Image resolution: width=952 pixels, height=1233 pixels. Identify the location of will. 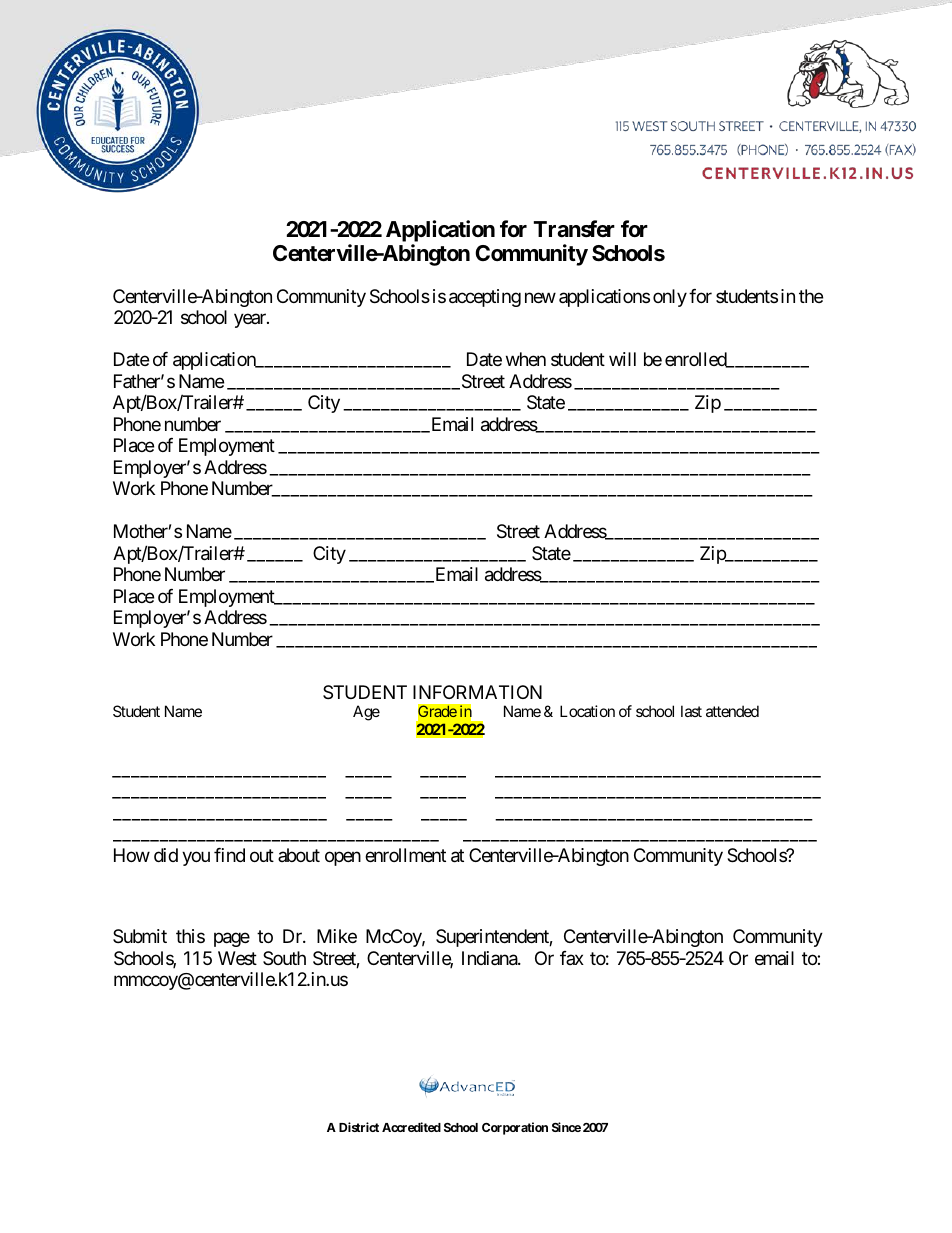
(622, 359).
